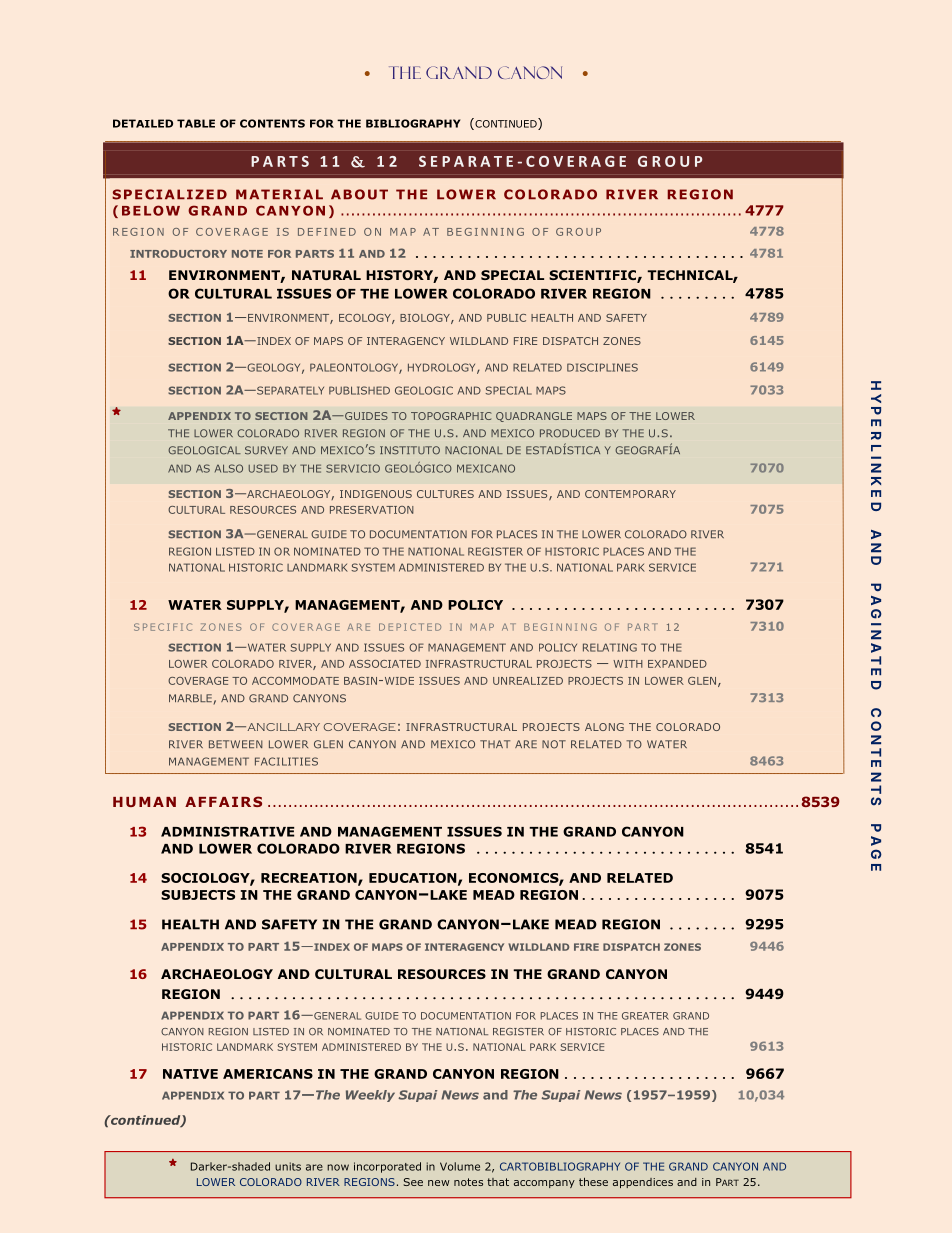 This screenshot has height=1233, width=952. I want to click on NATIVE, so click(190, 1074).
